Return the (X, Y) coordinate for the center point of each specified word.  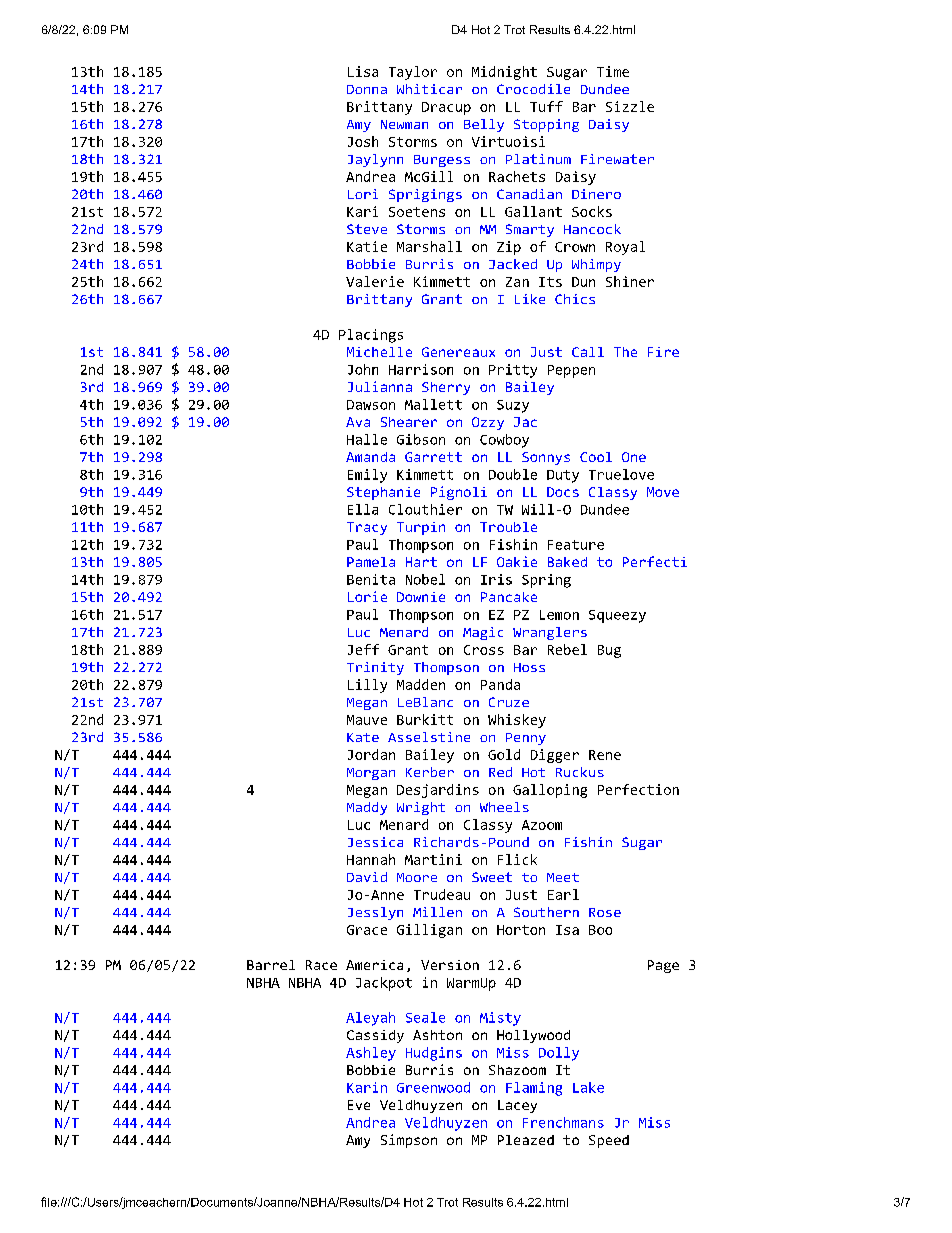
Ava (358, 422)
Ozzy (488, 423)
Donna (367, 89)
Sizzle (630, 106)
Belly (484, 125)
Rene (605, 755)
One (634, 457)
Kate (363, 737)
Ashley (371, 1054)
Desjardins (438, 791)
